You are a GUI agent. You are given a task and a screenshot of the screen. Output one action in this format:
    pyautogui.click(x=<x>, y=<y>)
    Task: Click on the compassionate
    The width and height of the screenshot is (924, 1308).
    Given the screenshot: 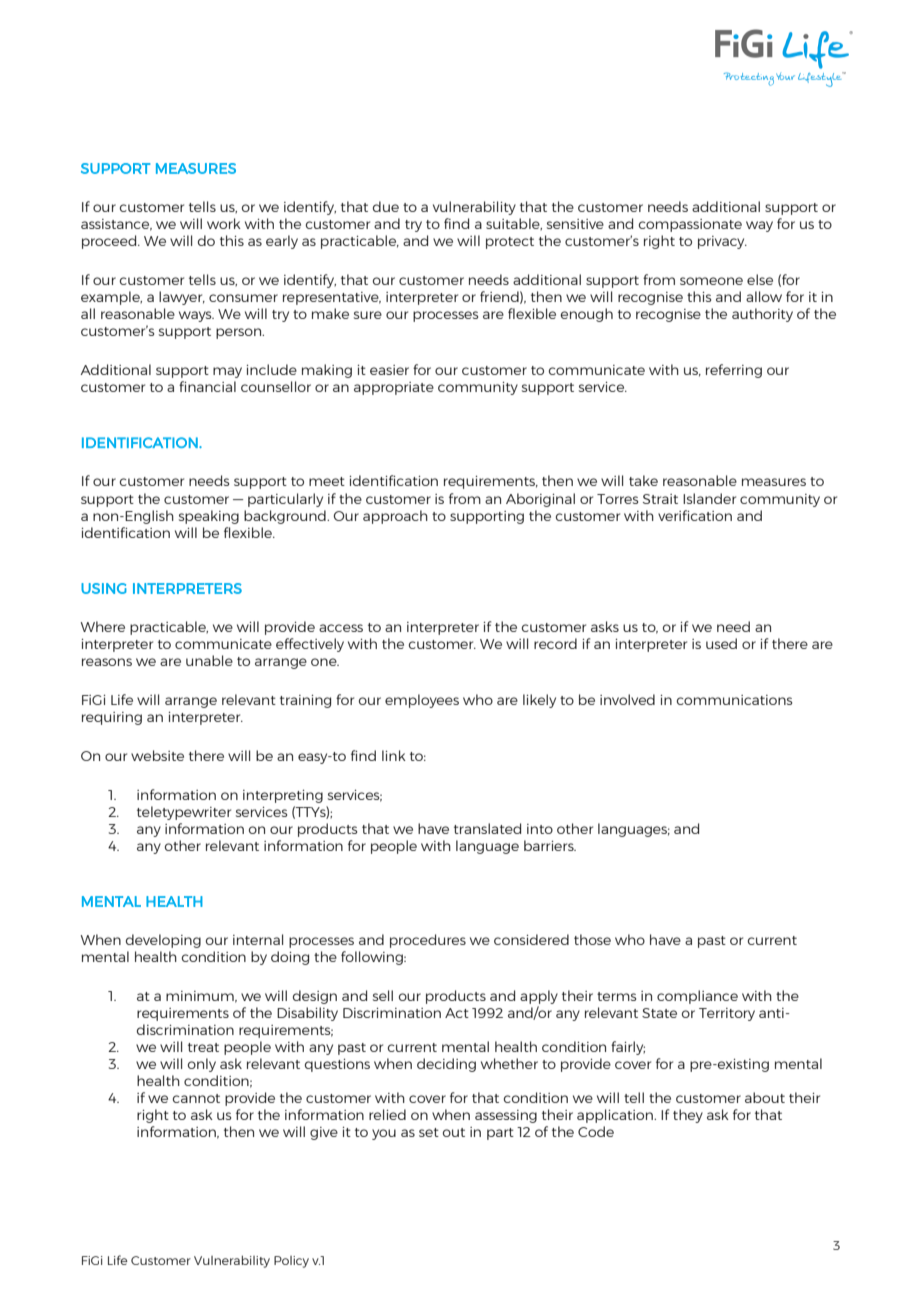 What is the action you would take?
    pyautogui.click(x=690, y=225)
